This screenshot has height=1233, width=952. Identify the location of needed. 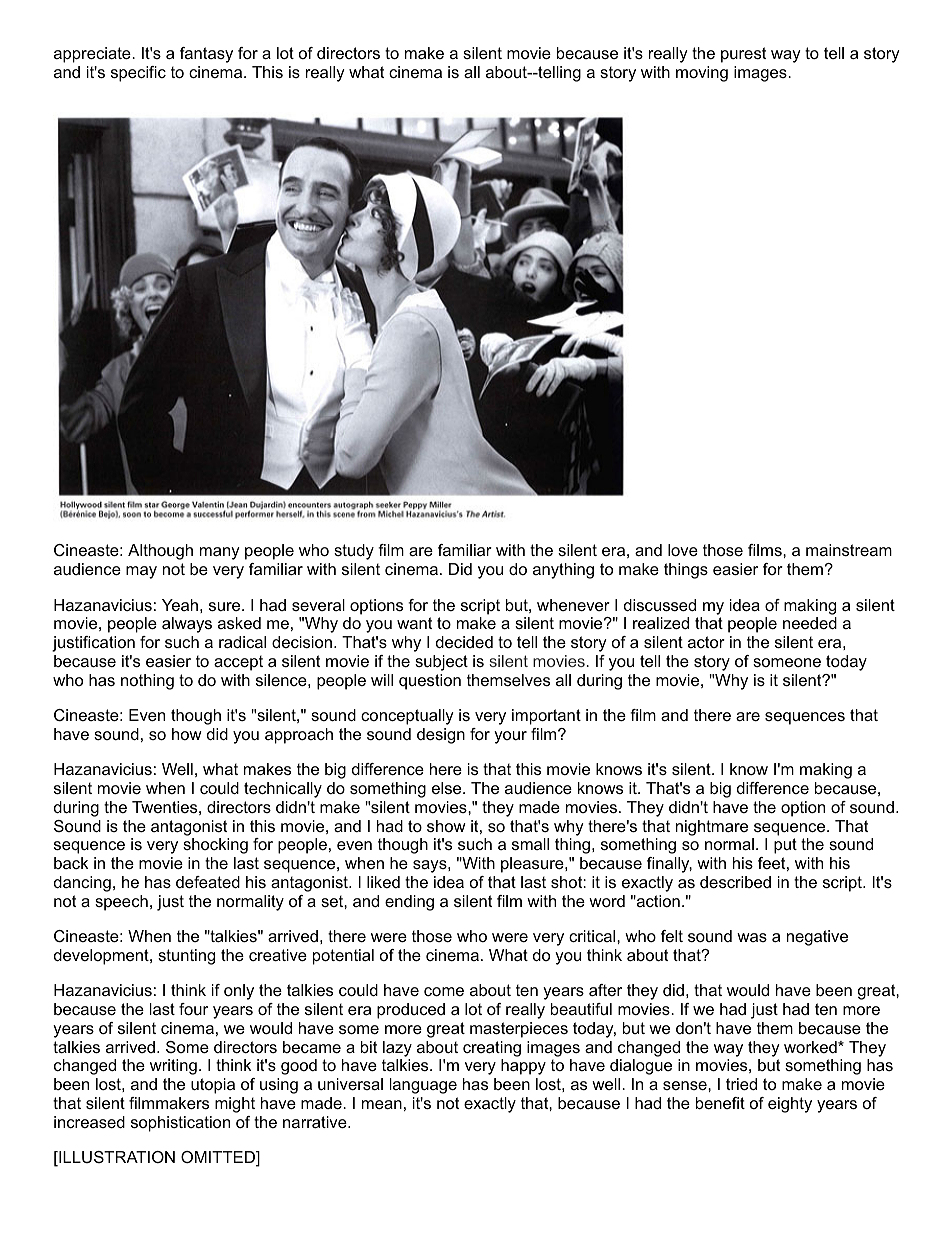
(810, 623).
